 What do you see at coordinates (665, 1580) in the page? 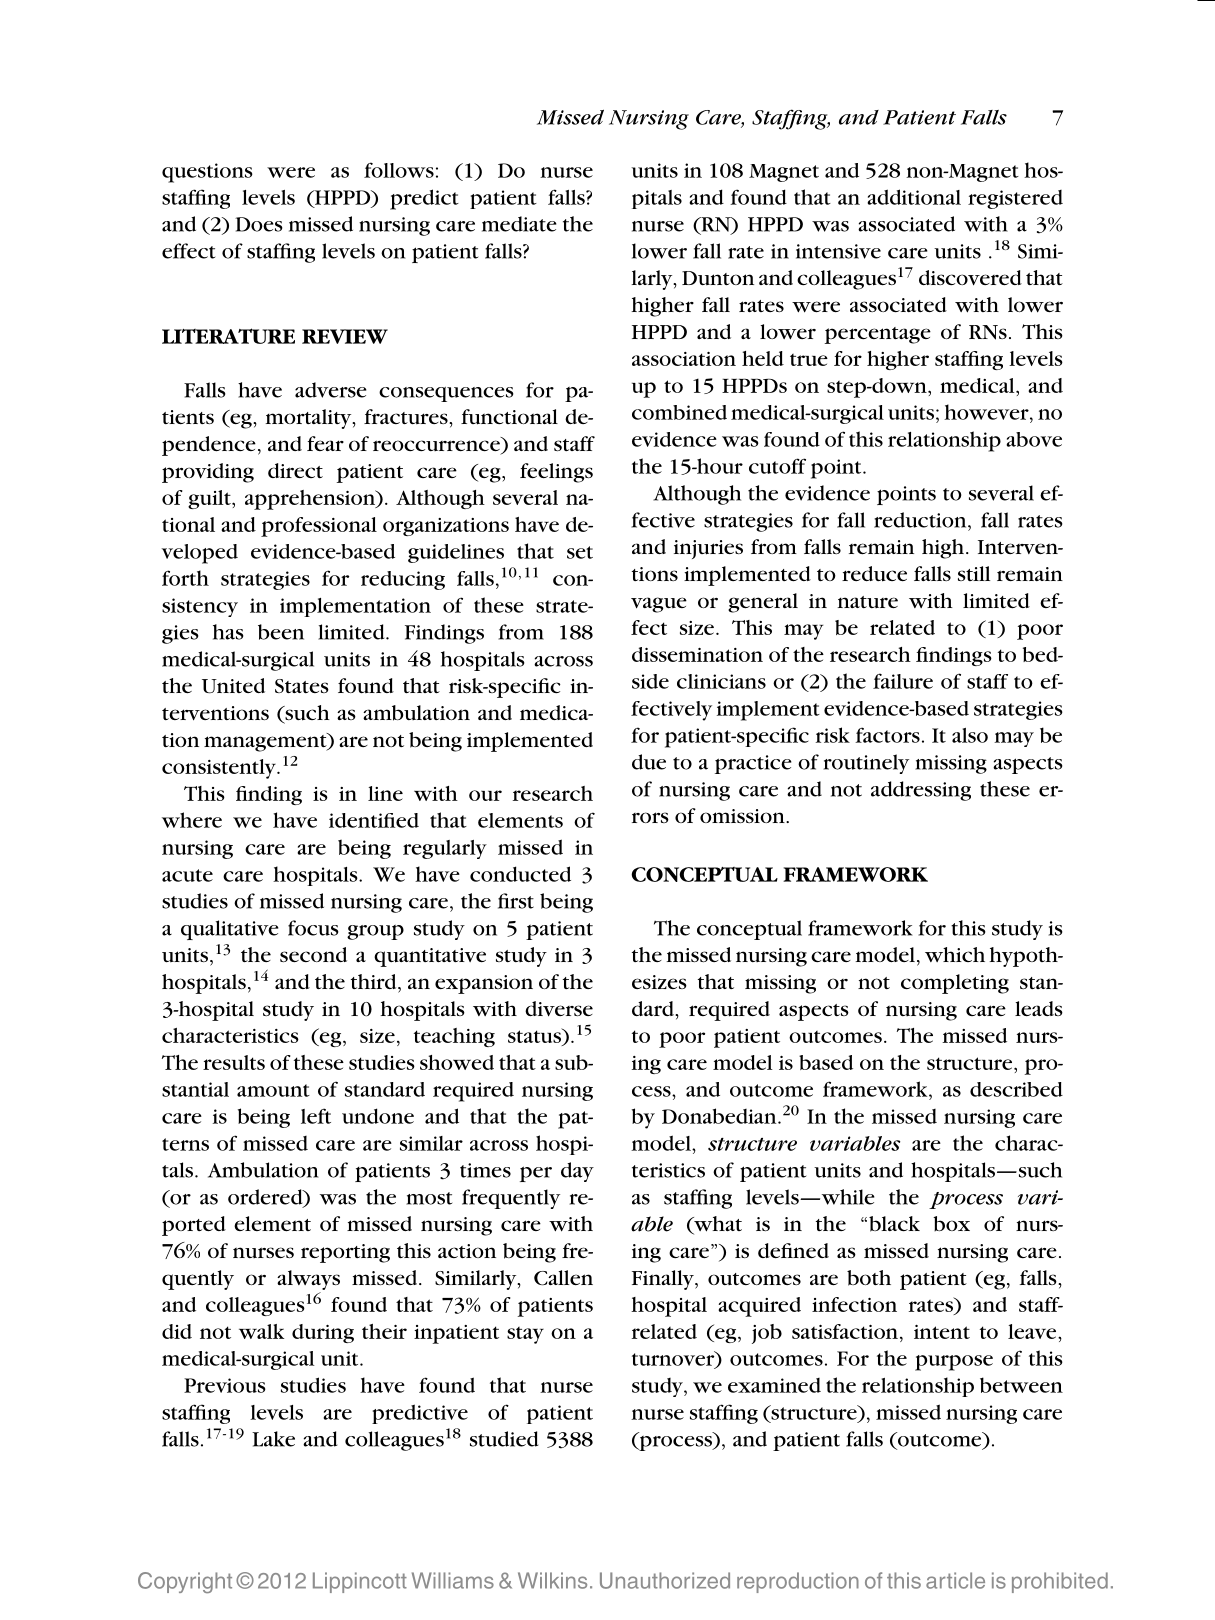
I see `Unauthorized` at bounding box center [665, 1580].
